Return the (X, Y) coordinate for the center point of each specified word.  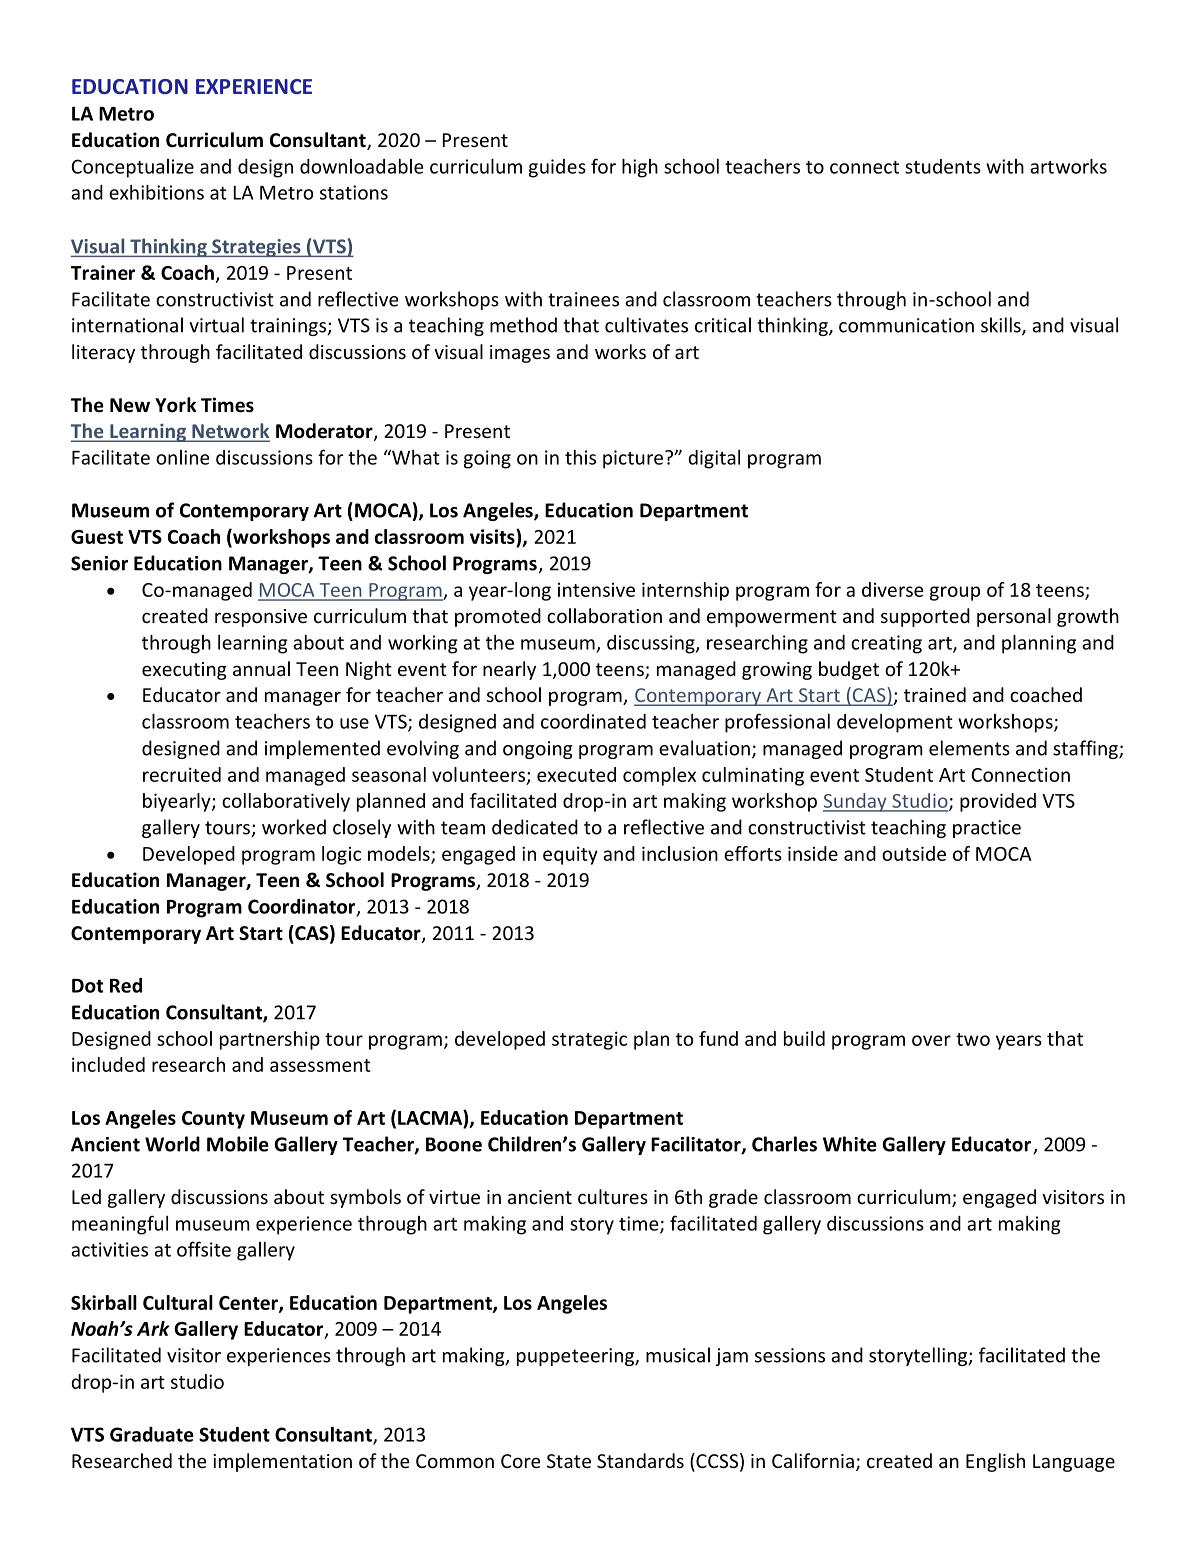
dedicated (535, 827)
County (213, 1120)
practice (987, 829)
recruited (182, 774)
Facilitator (697, 1145)
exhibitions (156, 192)
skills (1002, 326)
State (569, 1461)
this (580, 457)
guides (557, 168)
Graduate (152, 1434)
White (850, 1144)
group (955, 593)
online (182, 457)
